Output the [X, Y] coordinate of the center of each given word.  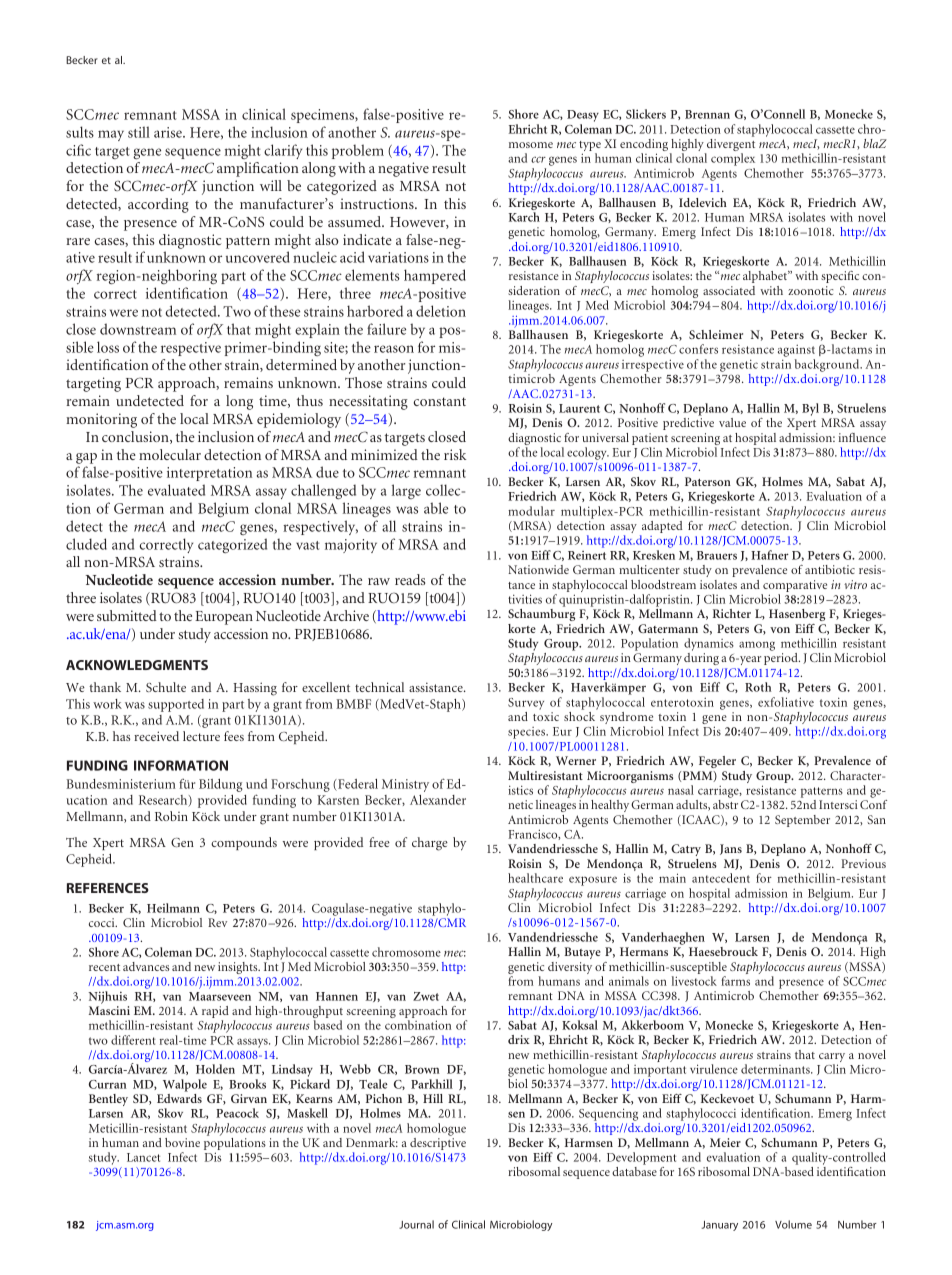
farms [735, 981]
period [782, 659]
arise [169, 132]
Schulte [166, 687]
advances [146, 966]
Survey [526, 704]
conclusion [136, 437]
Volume [793, 1224]
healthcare [535, 878]
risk [455, 454]
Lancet [143, 1157]
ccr [538, 159]
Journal [416, 1224]
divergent [730, 146]
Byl [810, 409]
